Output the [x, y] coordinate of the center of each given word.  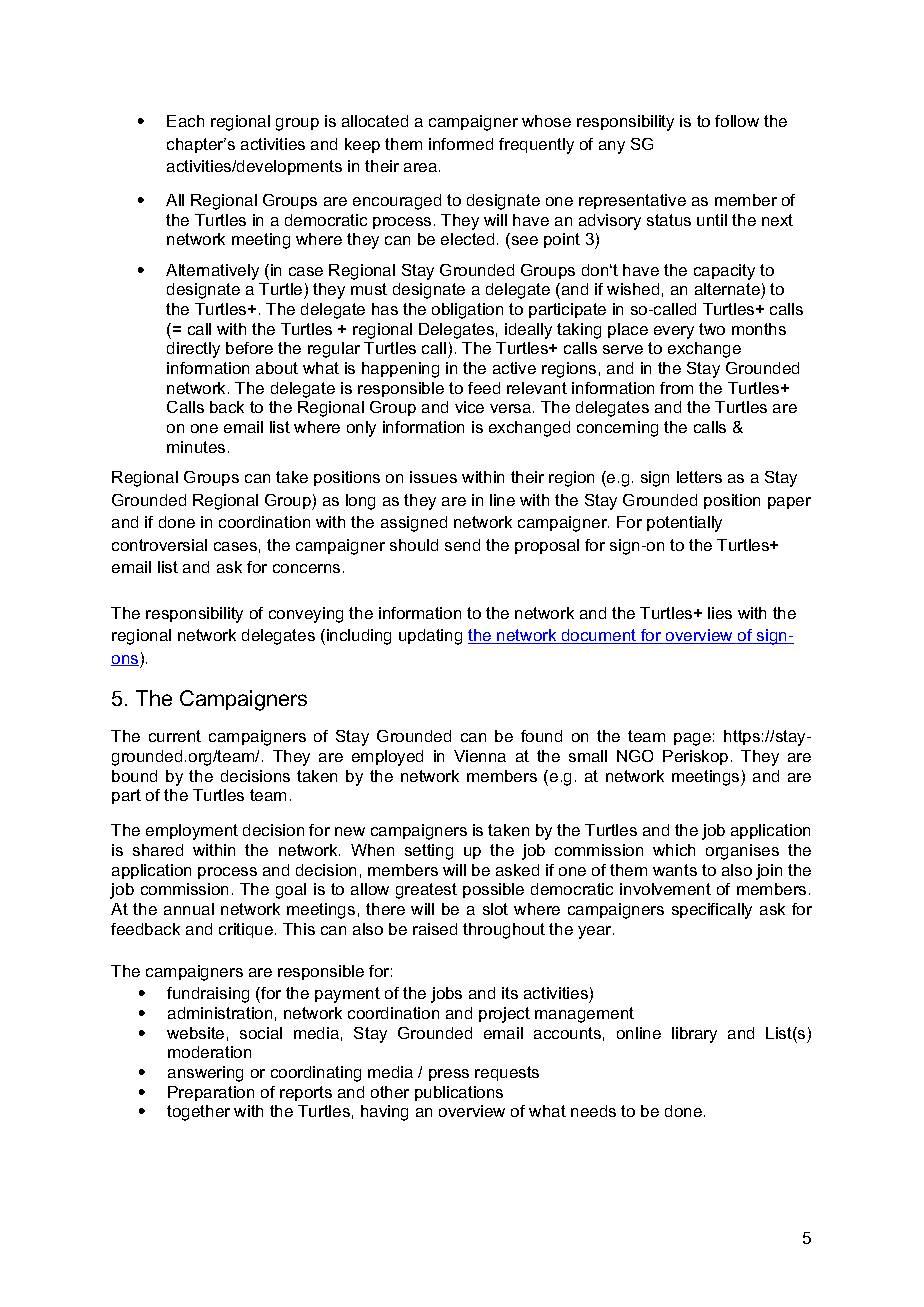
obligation [467, 311]
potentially [684, 524]
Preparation [211, 1093]
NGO [635, 756]
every [674, 332]
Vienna [480, 756]
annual [189, 909]
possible [493, 890]
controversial [159, 545]
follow [737, 121]
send [462, 545]
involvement [665, 889]
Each [185, 121]
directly [193, 350]
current [175, 736]
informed [461, 144]
